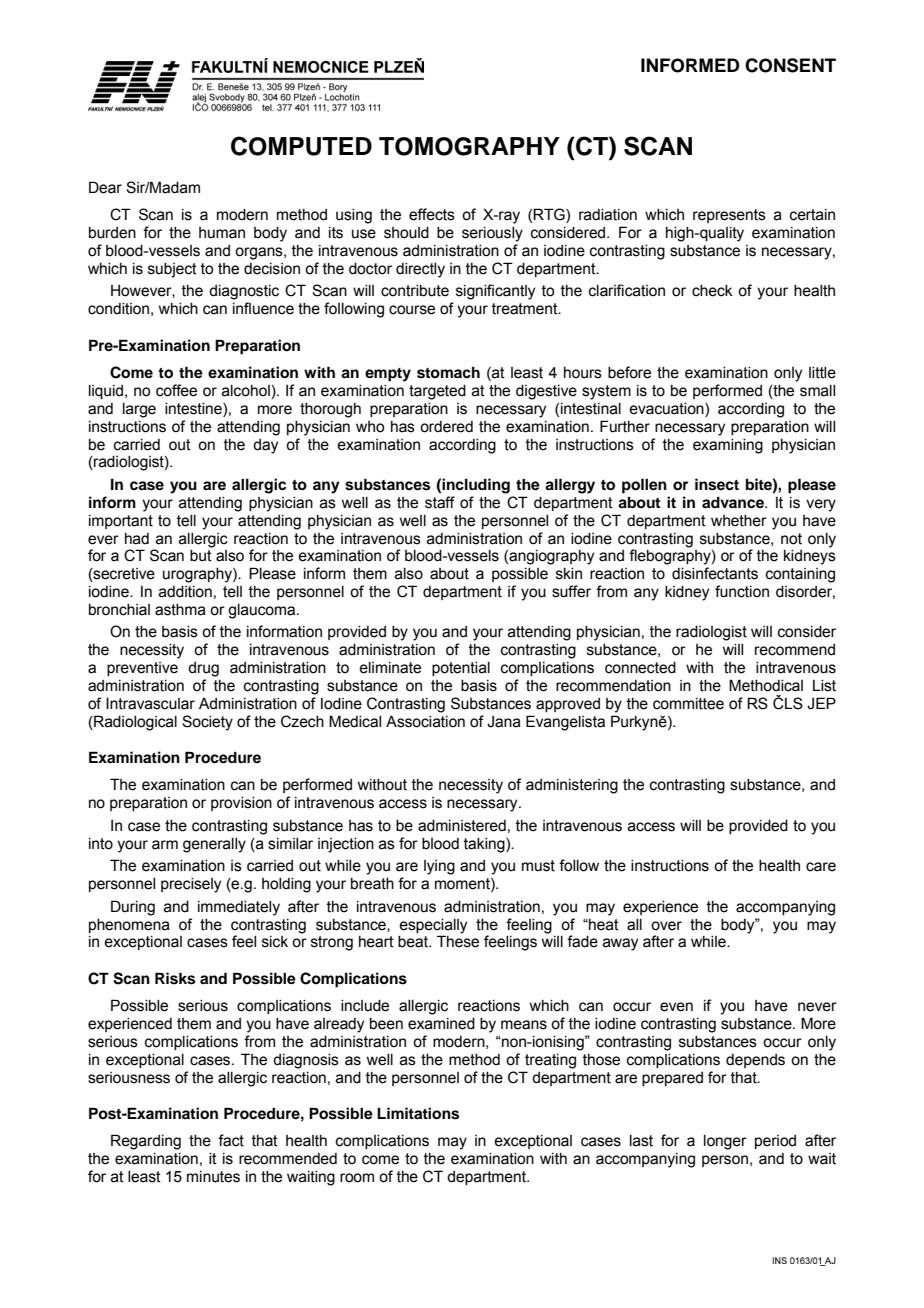 This image has height=1308, width=924. I want to click on TOMOGRAPHY, so click(469, 146).
